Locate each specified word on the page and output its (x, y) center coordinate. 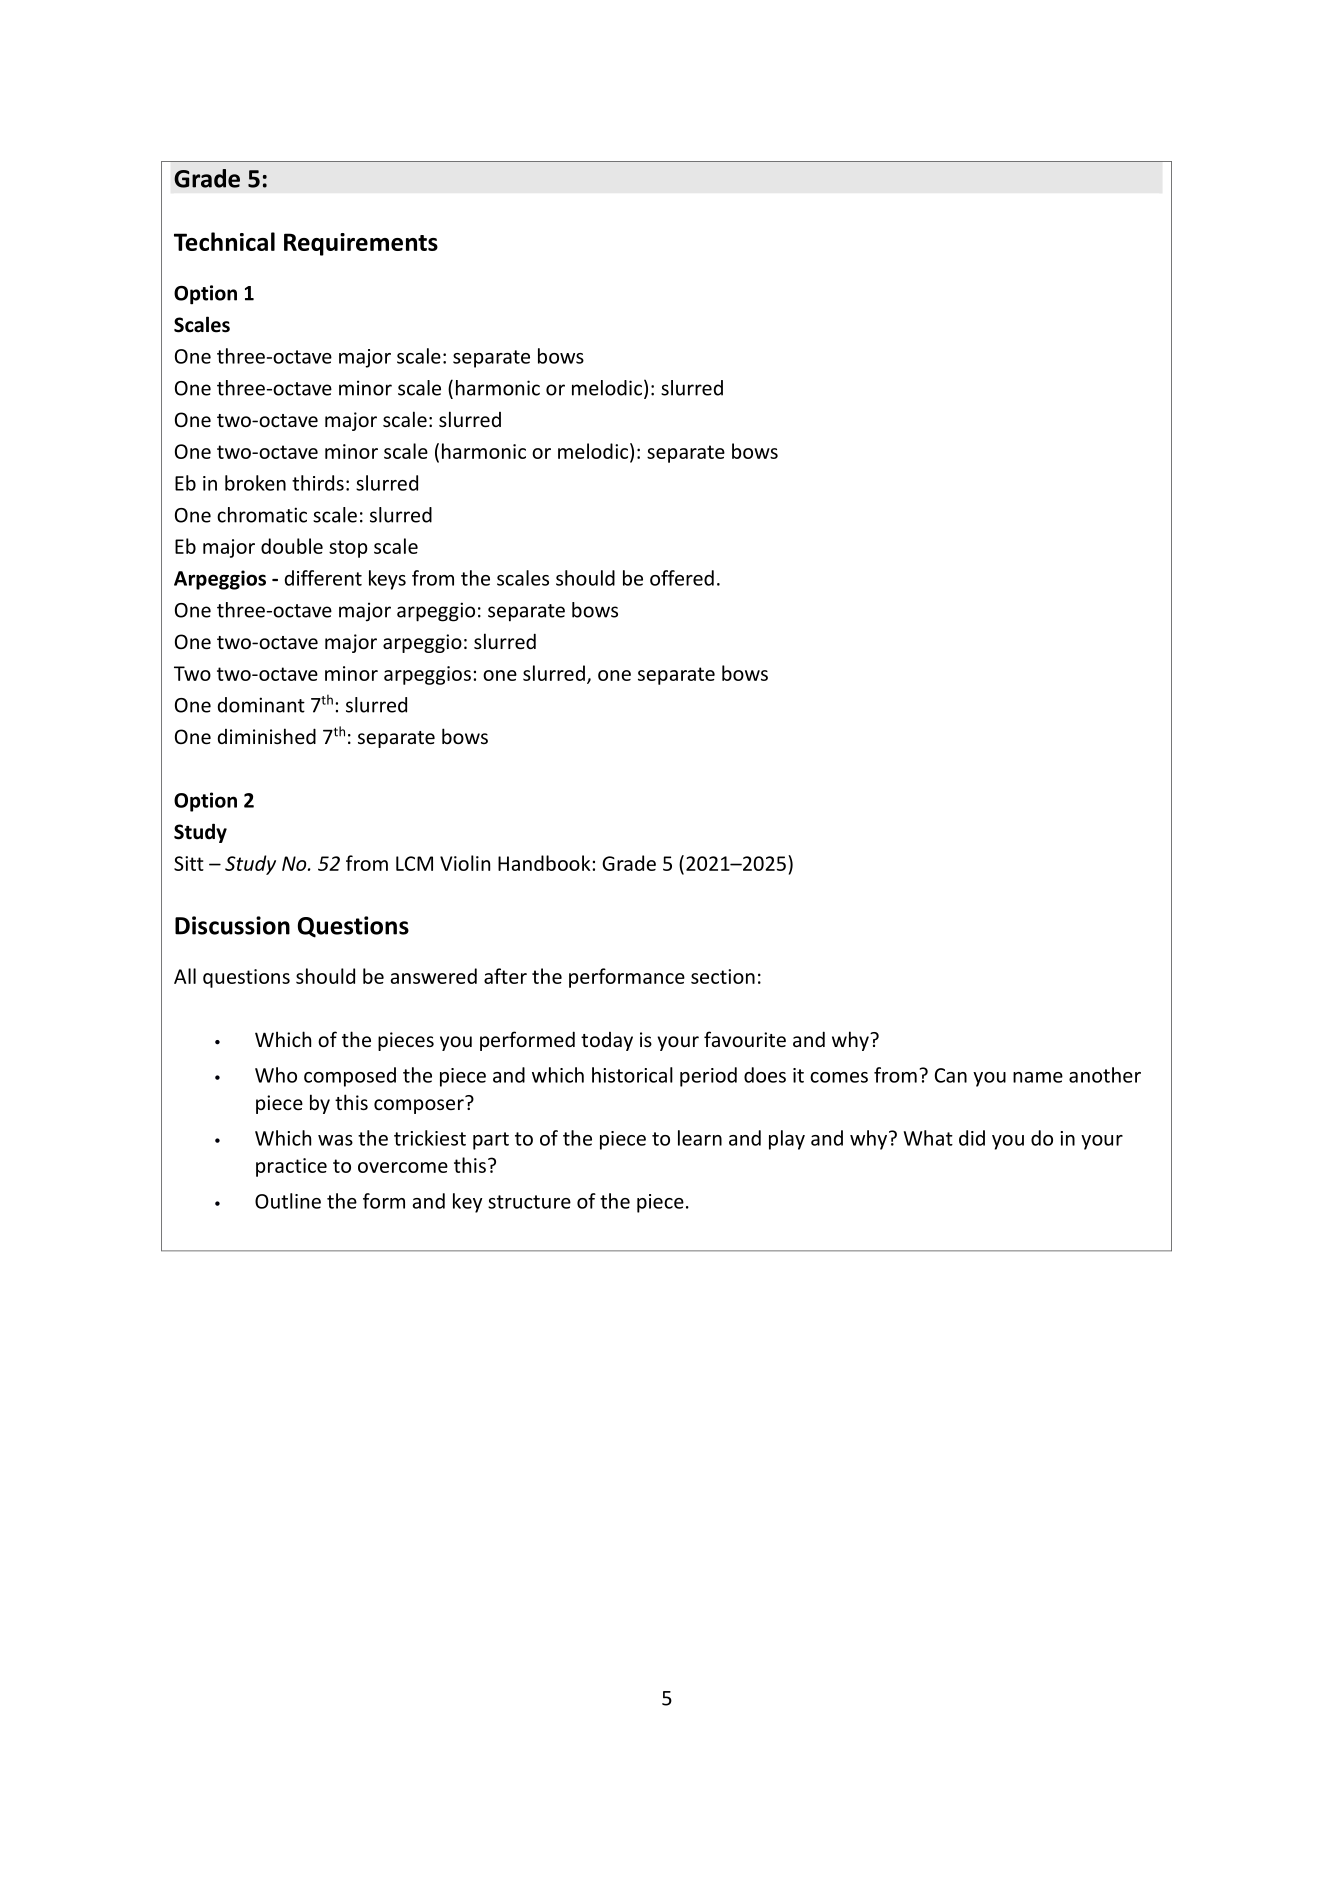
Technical (224, 241)
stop (348, 549)
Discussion (232, 925)
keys (387, 580)
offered (682, 578)
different (323, 578)
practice (291, 1167)
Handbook (544, 863)
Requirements (361, 244)
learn (700, 1138)
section (723, 976)
